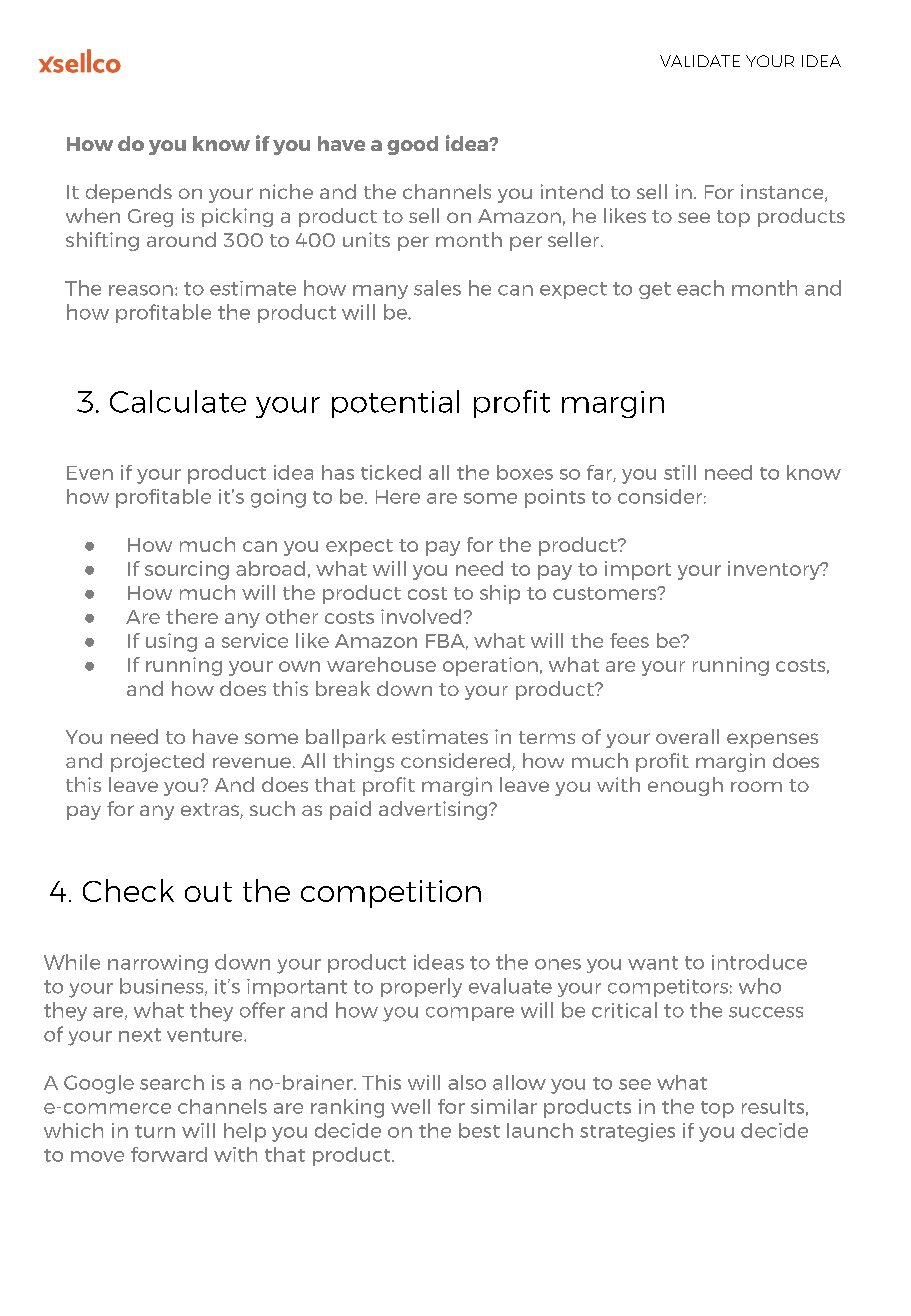  What do you see at coordinates (391, 894) in the screenshot?
I see `competition` at bounding box center [391, 894].
